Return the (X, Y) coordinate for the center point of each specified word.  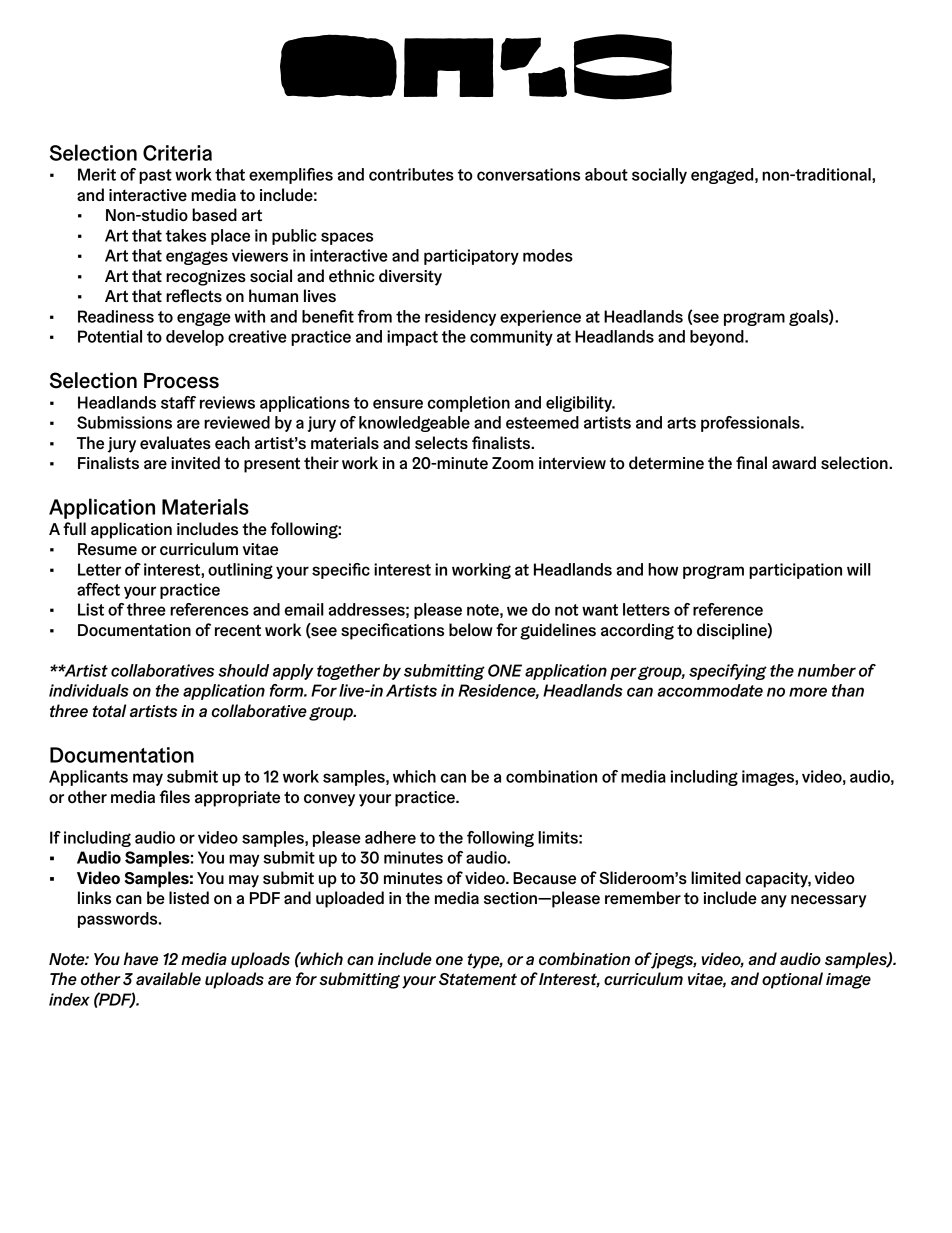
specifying (728, 672)
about (606, 174)
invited (195, 463)
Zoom (513, 463)
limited (716, 878)
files (175, 797)
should (243, 670)
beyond (718, 338)
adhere (390, 837)
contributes (411, 174)
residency (460, 318)
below (471, 629)
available (168, 978)
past (155, 176)
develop (195, 338)
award (794, 462)
